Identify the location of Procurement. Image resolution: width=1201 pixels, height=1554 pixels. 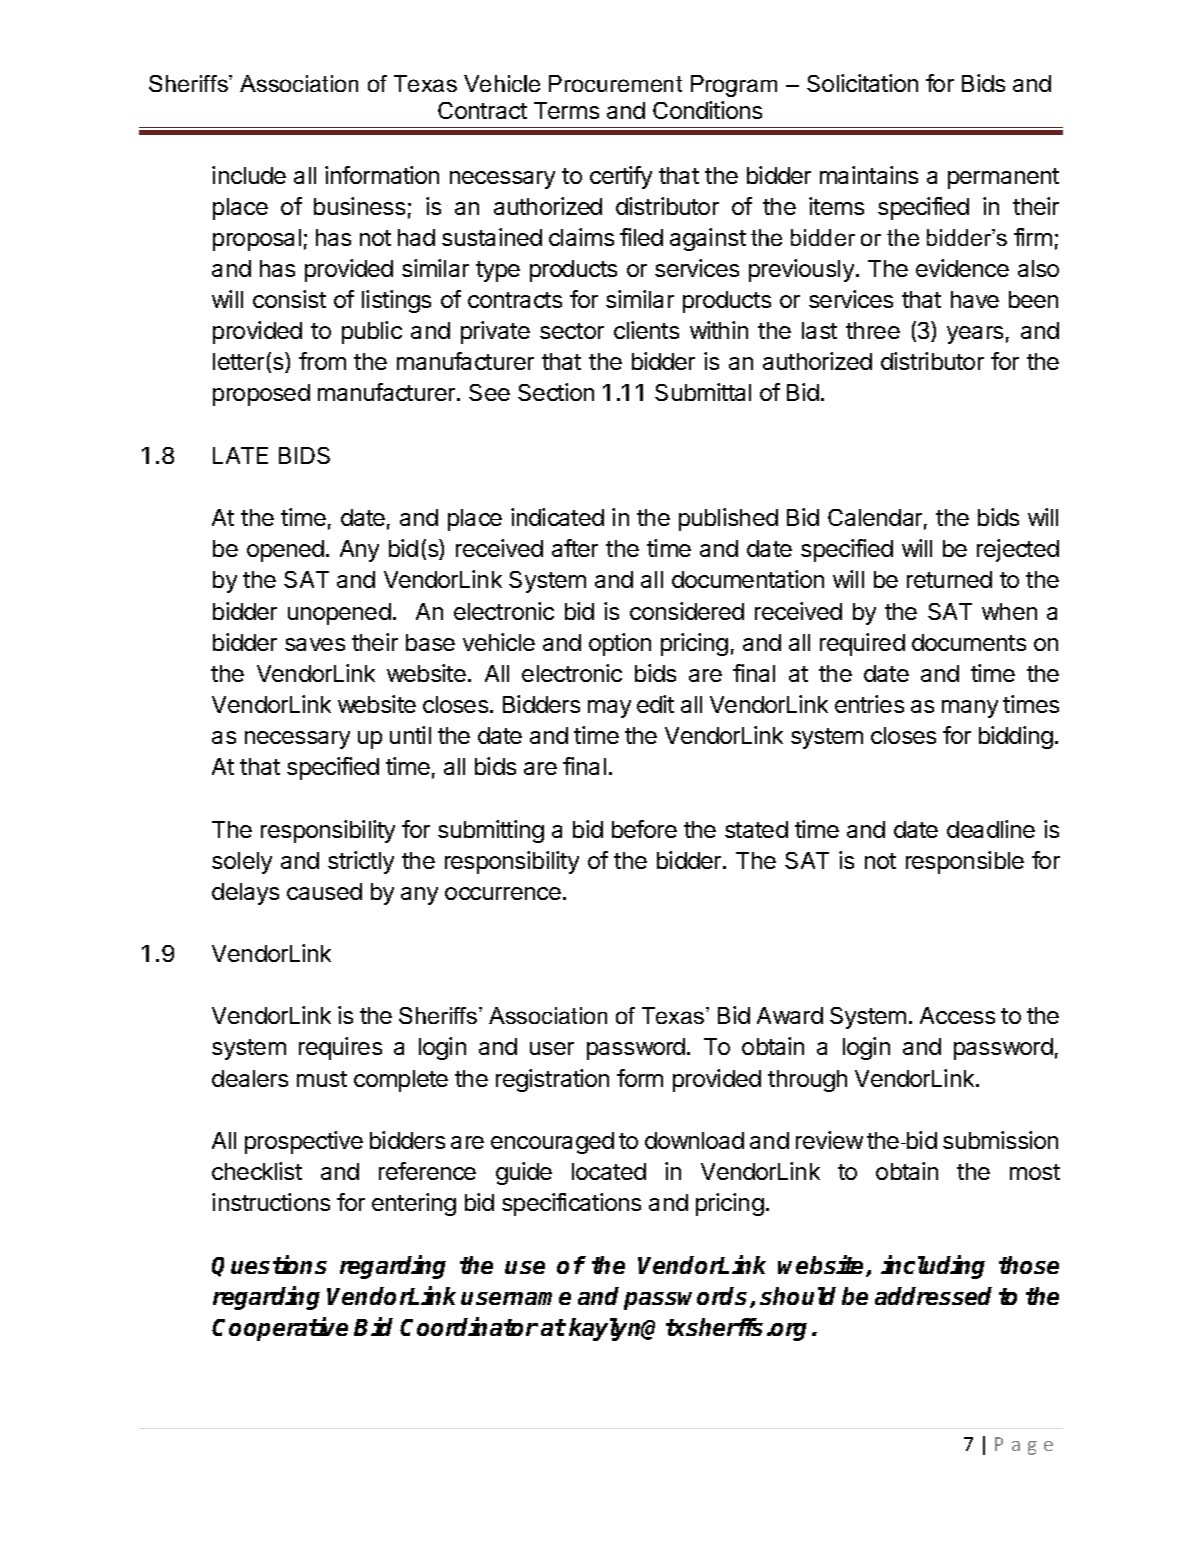
(615, 83).
